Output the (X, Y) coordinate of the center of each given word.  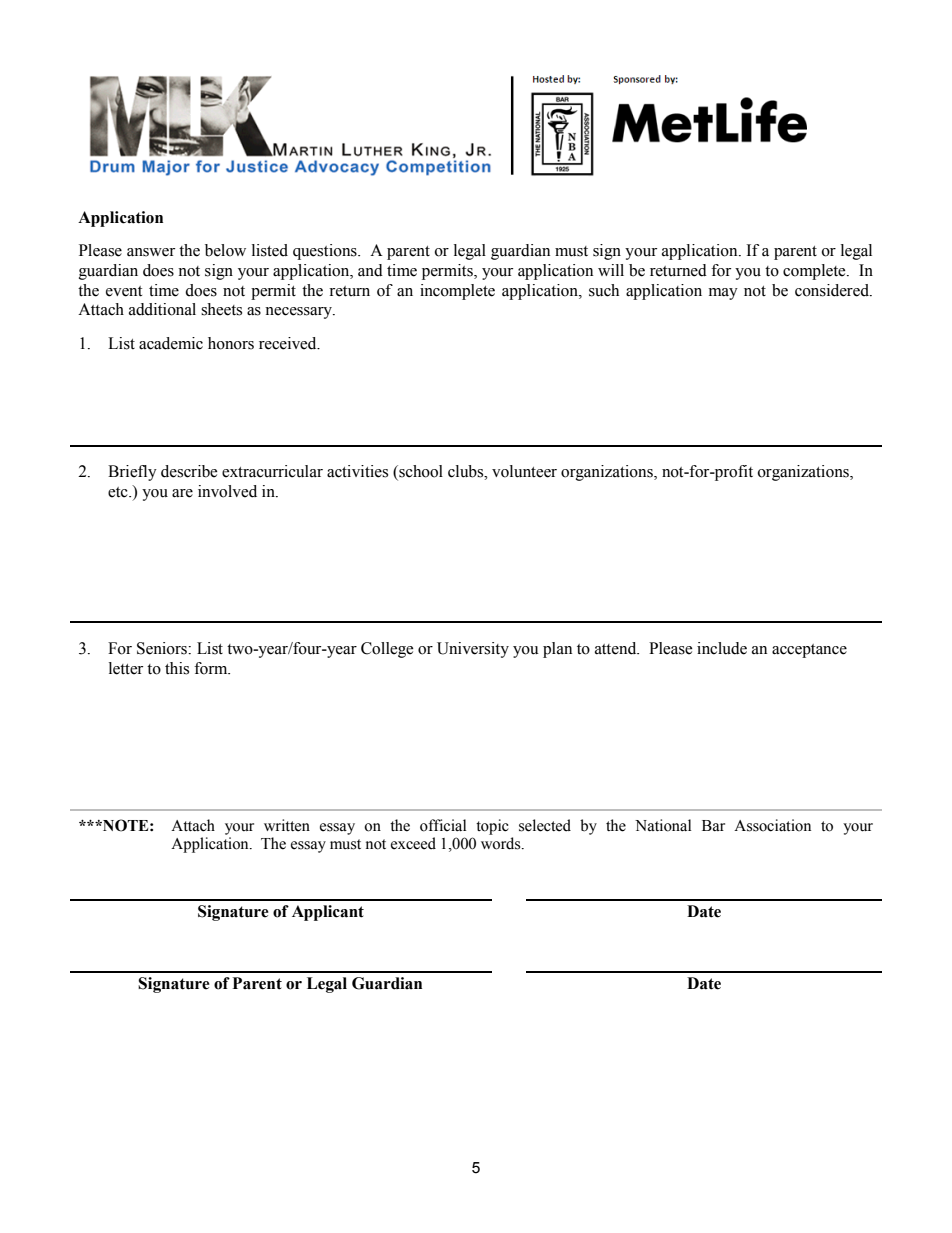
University (473, 650)
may (723, 294)
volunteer (524, 471)
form (212, 668)
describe (189, 471)
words (502, 843)
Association (772, 825)
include (722, 648)
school (420, 472)
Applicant (328, 913)
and (370, 270)
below (225, 250)
